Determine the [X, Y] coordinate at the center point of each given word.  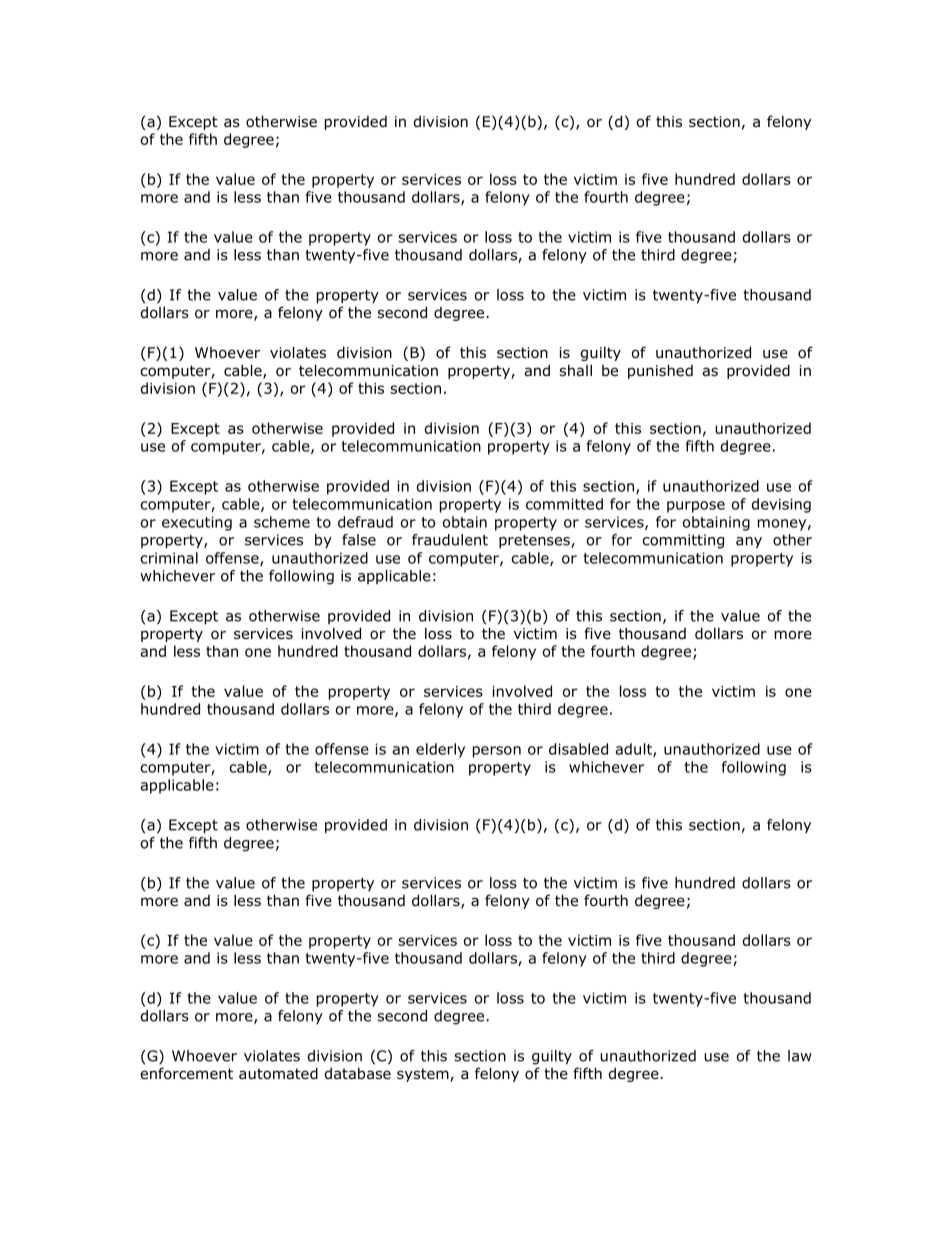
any [749, 543]
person [497, 752]
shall [575, 370]
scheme [282, 522]
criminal [169, 558]
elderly [440, 750]
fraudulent [450, 540]
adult [635, 750]
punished [660, 371]
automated [278, 1073]
